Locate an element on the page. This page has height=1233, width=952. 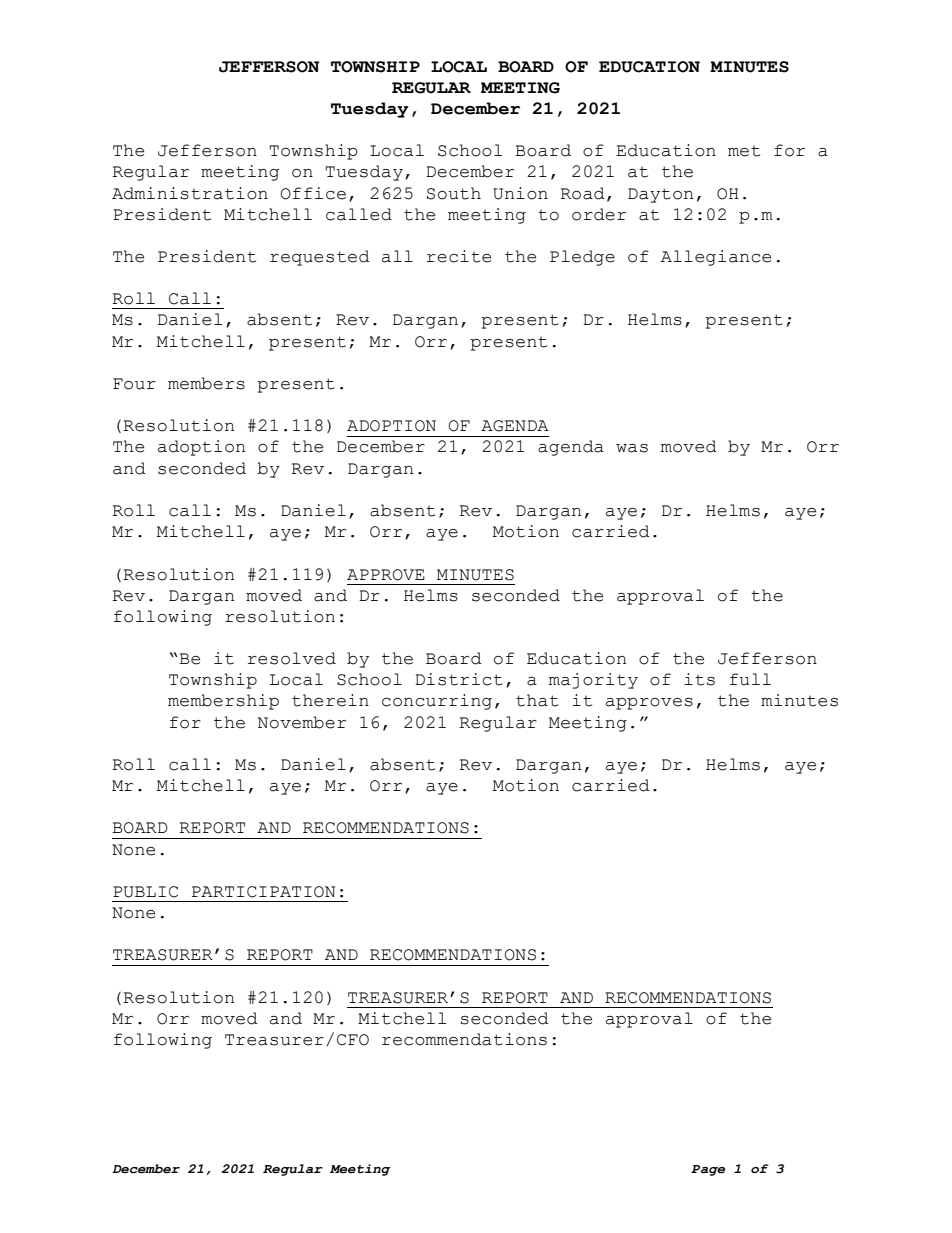
South is located at coordinates (454, 193).
